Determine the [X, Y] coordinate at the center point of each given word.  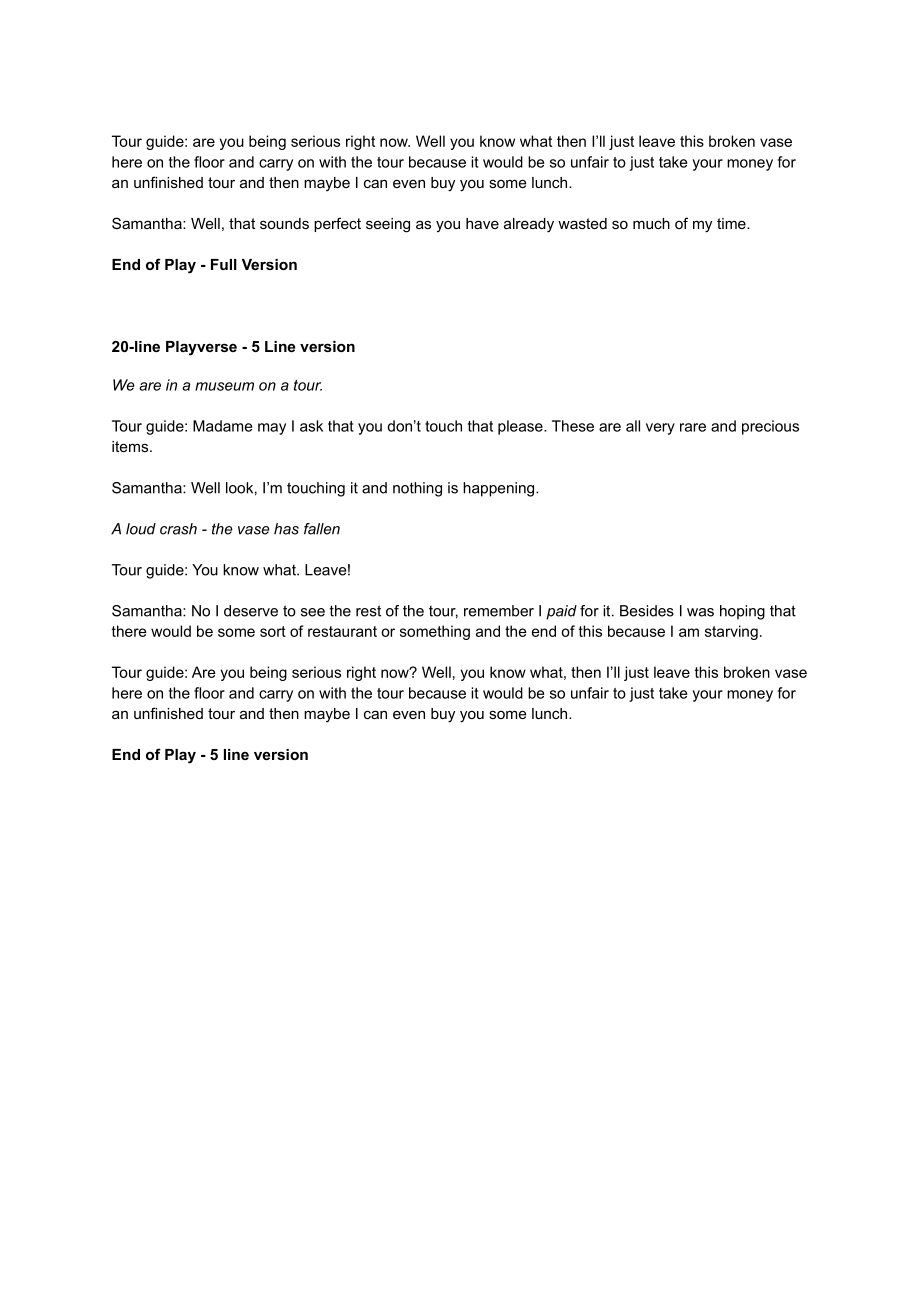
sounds [284, 223]
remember [499, 611]
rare [693, 427]
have [482, 223]
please [521, 427]
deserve [251, 611]
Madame [222, 426]
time [732, 223]
